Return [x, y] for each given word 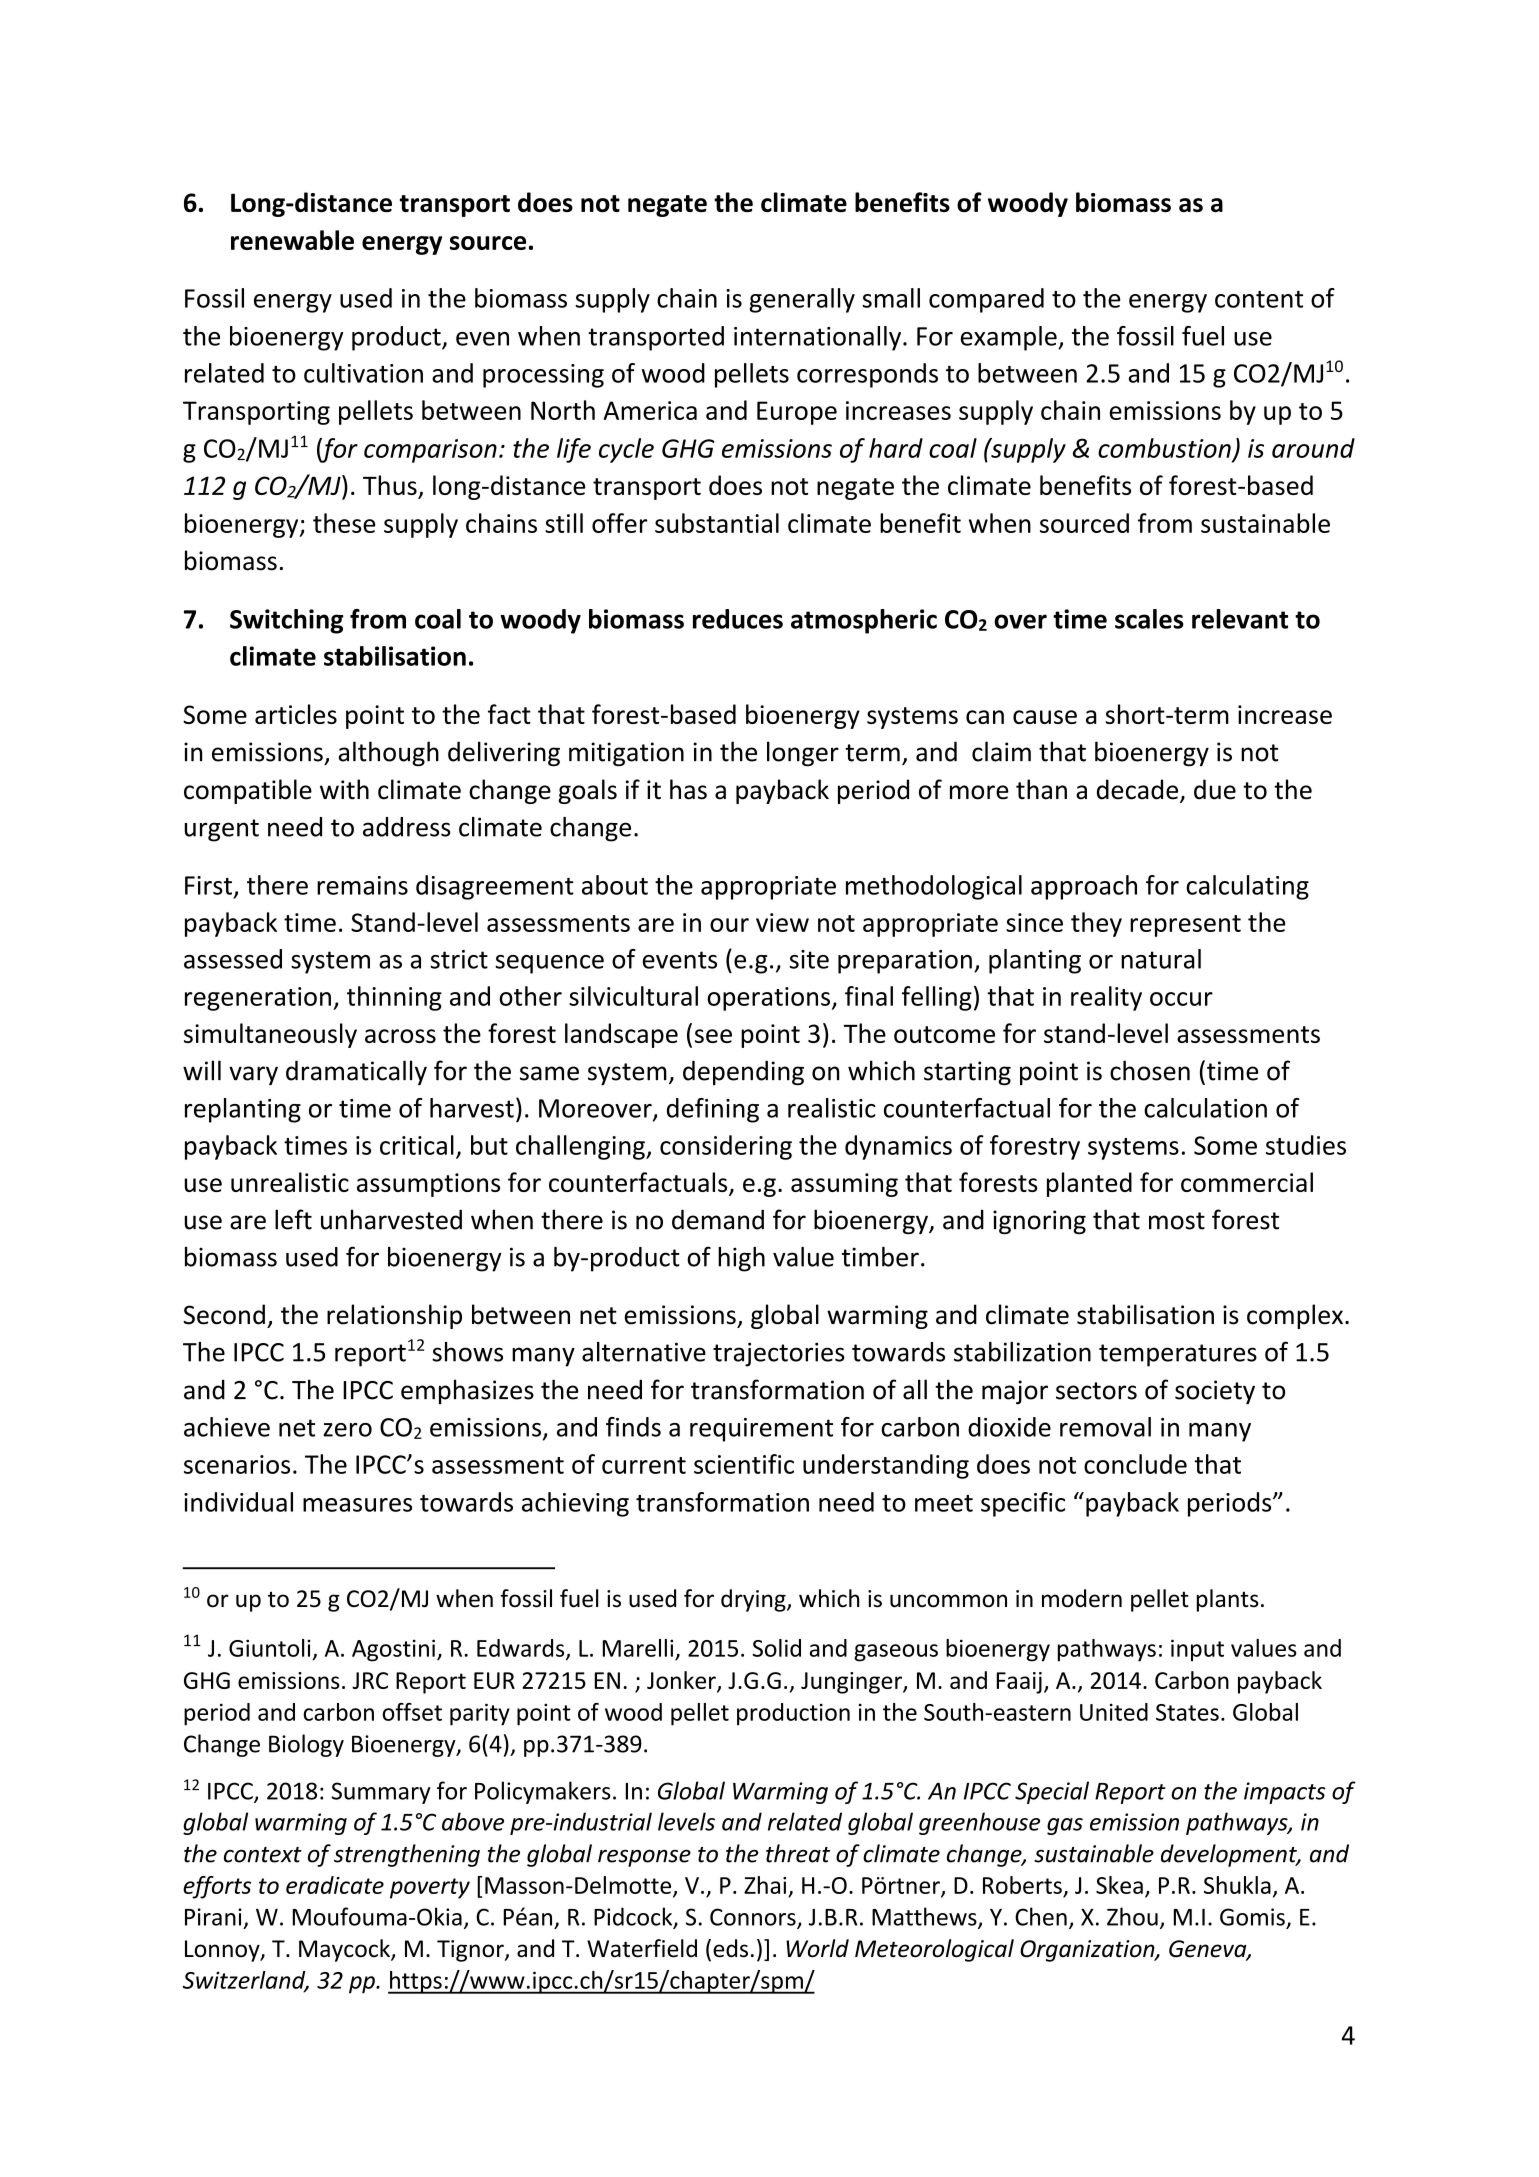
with [344, 789]
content [1259, 299]
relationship [394, 1316]
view [782, 922]
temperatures [1178, 1355]
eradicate [335, 1885]
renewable [292, 240]
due [1215, 789]
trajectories [779, 1354]
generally [802, 300]
